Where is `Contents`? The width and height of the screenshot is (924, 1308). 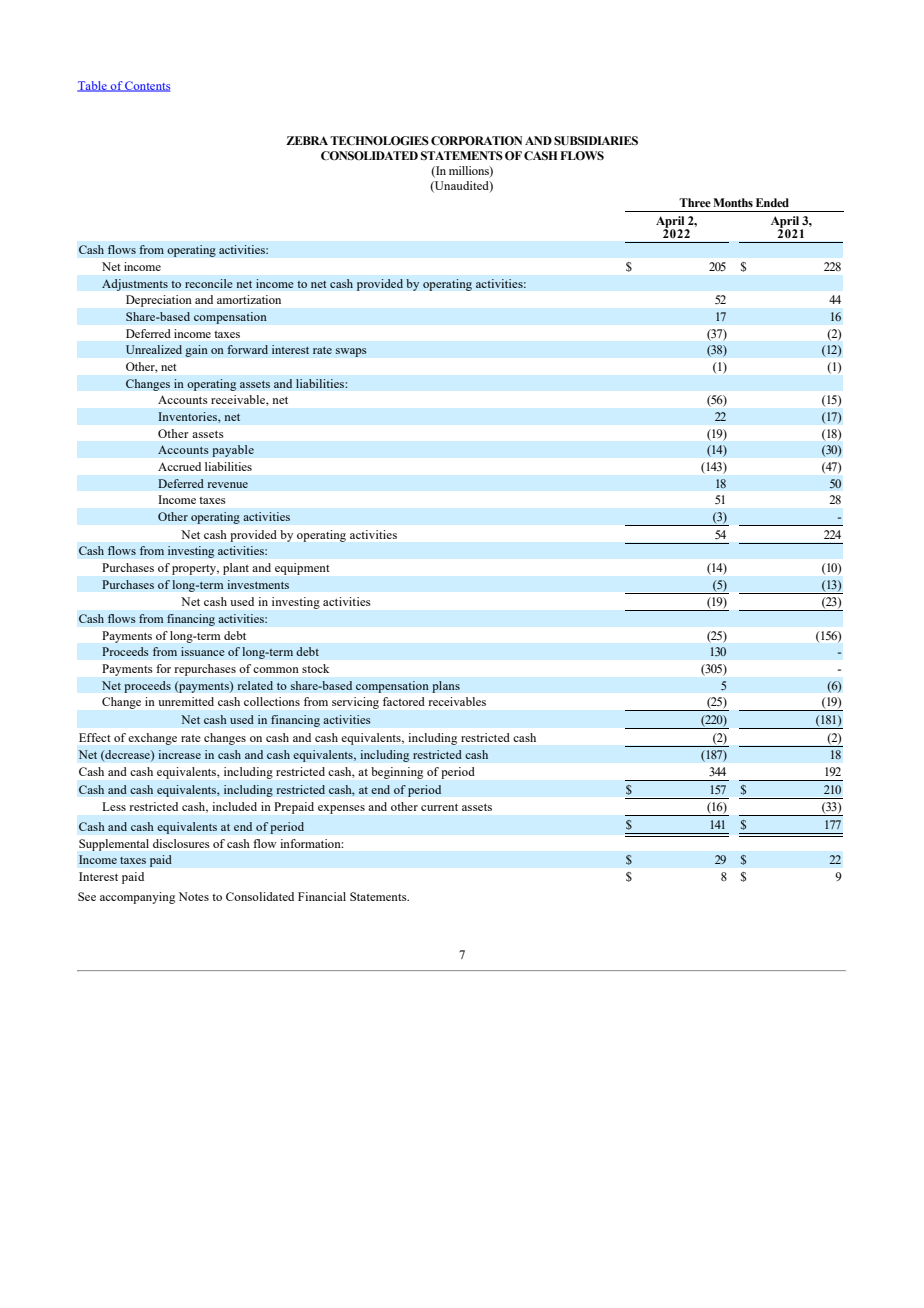 Contents is located at coordinates (146, 86).
